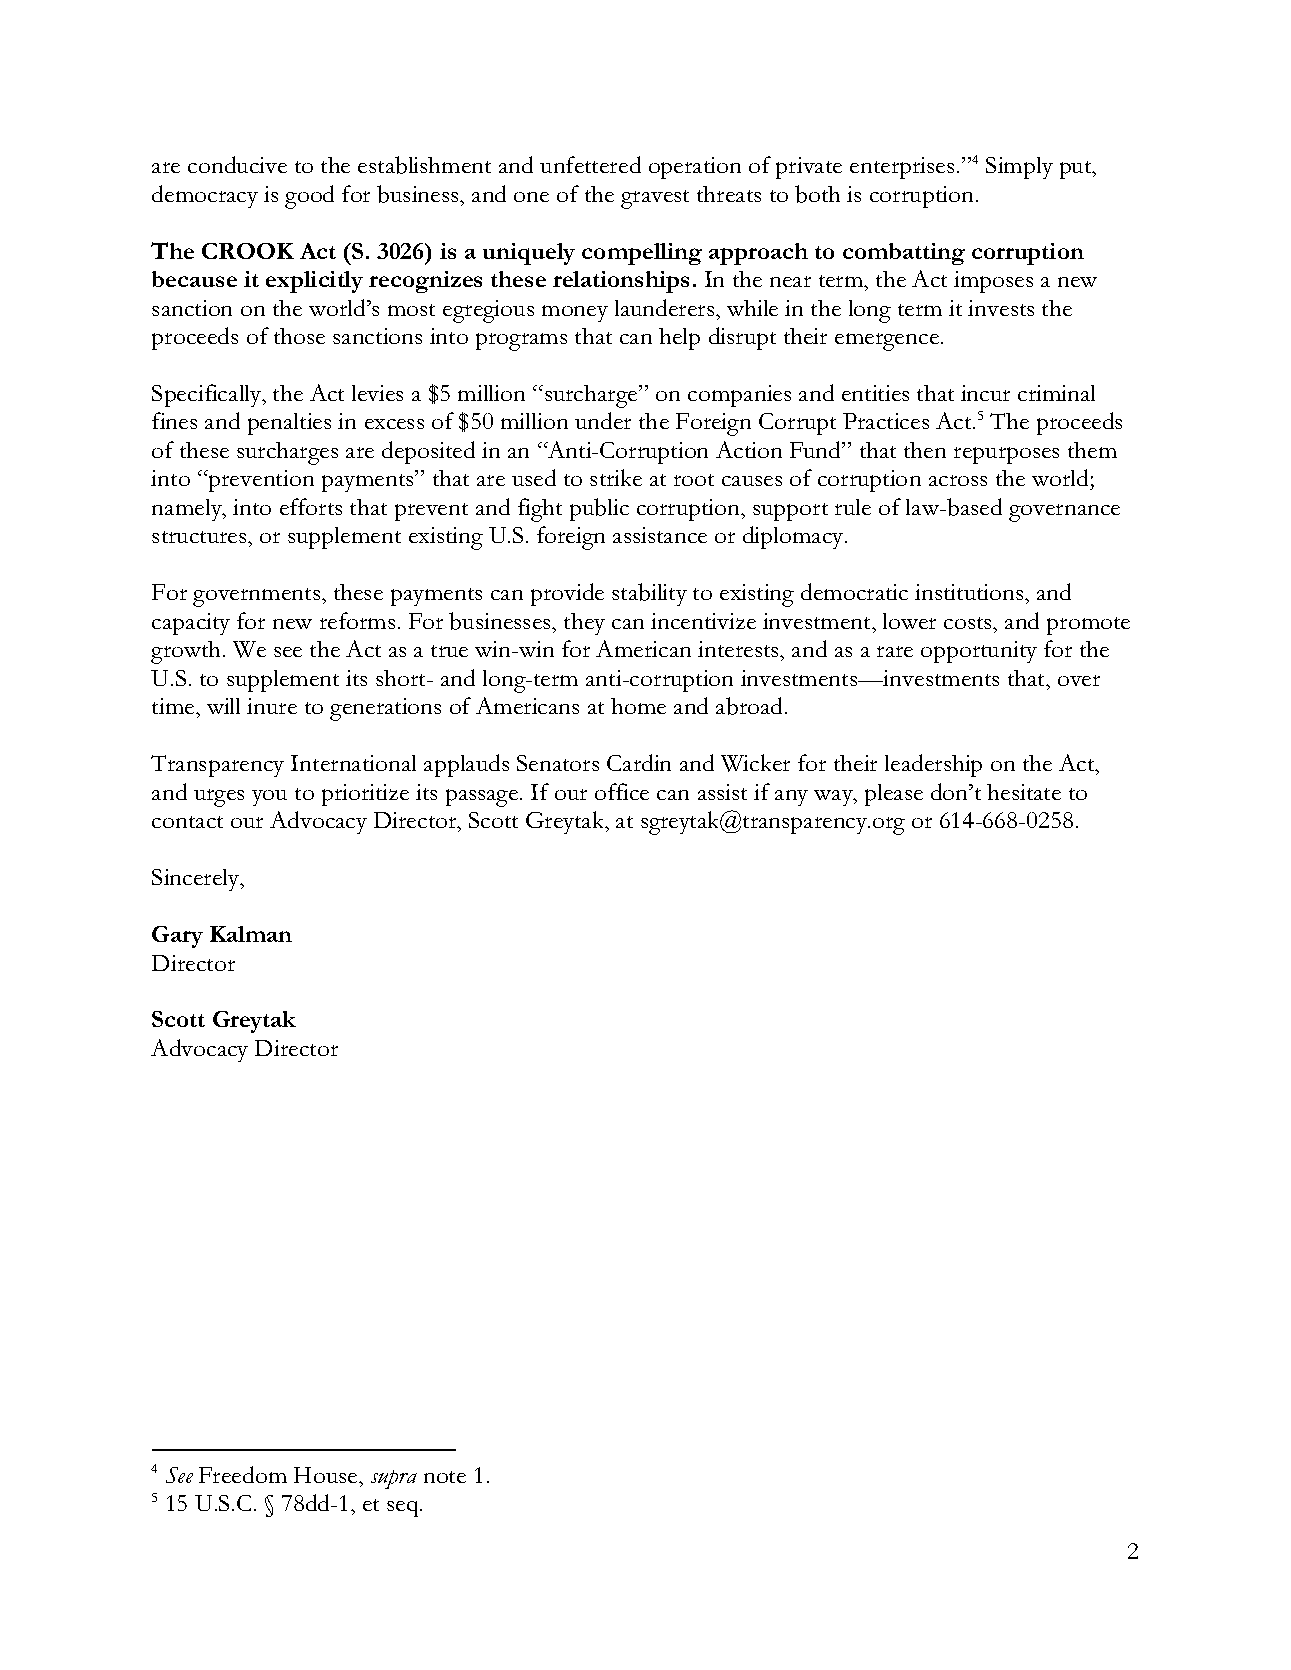 The height and width of the document is (1670, 1291). I want to click on good, so click(309, 197).
